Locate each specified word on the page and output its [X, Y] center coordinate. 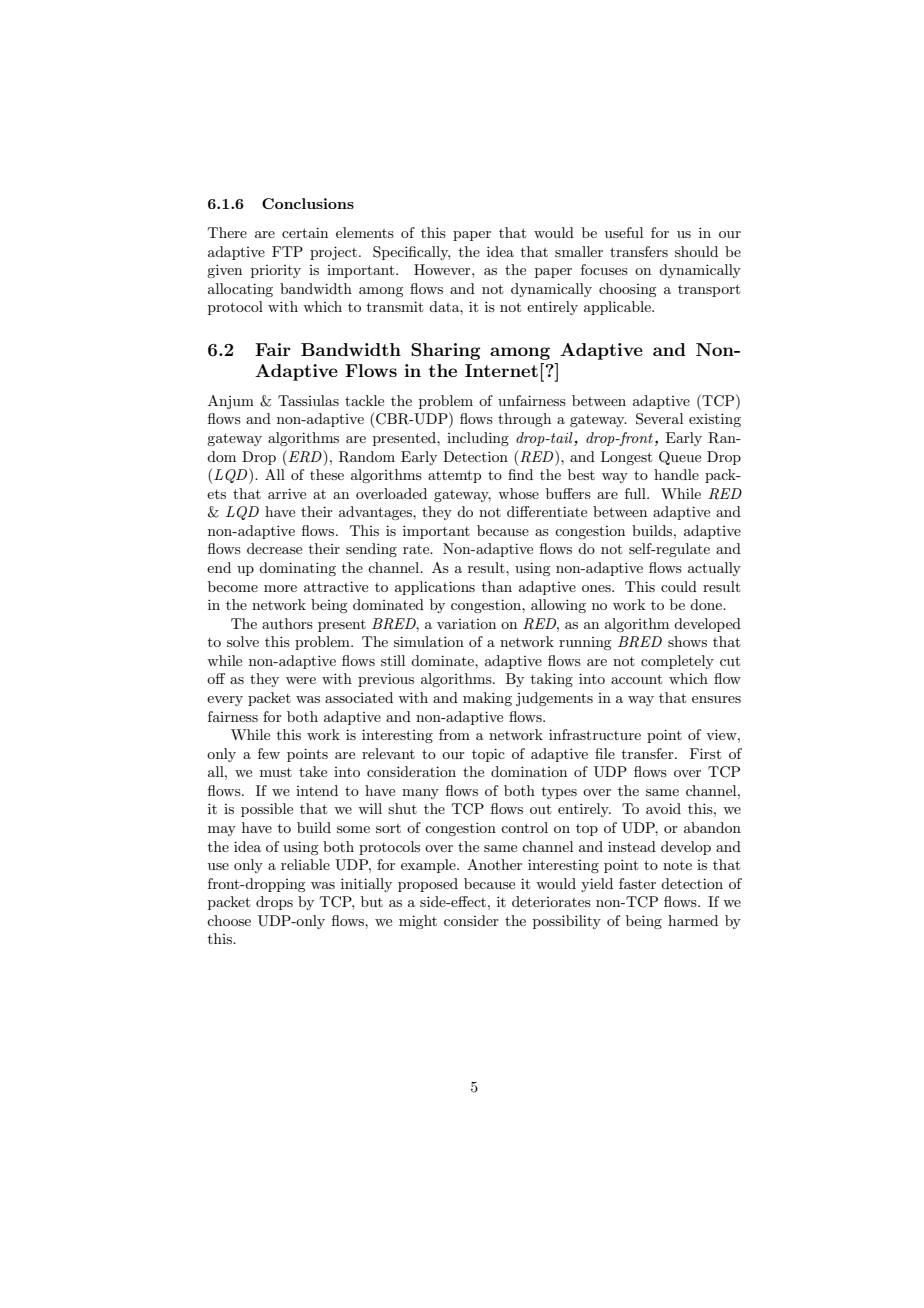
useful [624, 232]
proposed [428, 885]
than [497, 586]
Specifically [411, 253]
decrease [274, 548]
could [679, 586]
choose [229, 920]
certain [305, 232]
